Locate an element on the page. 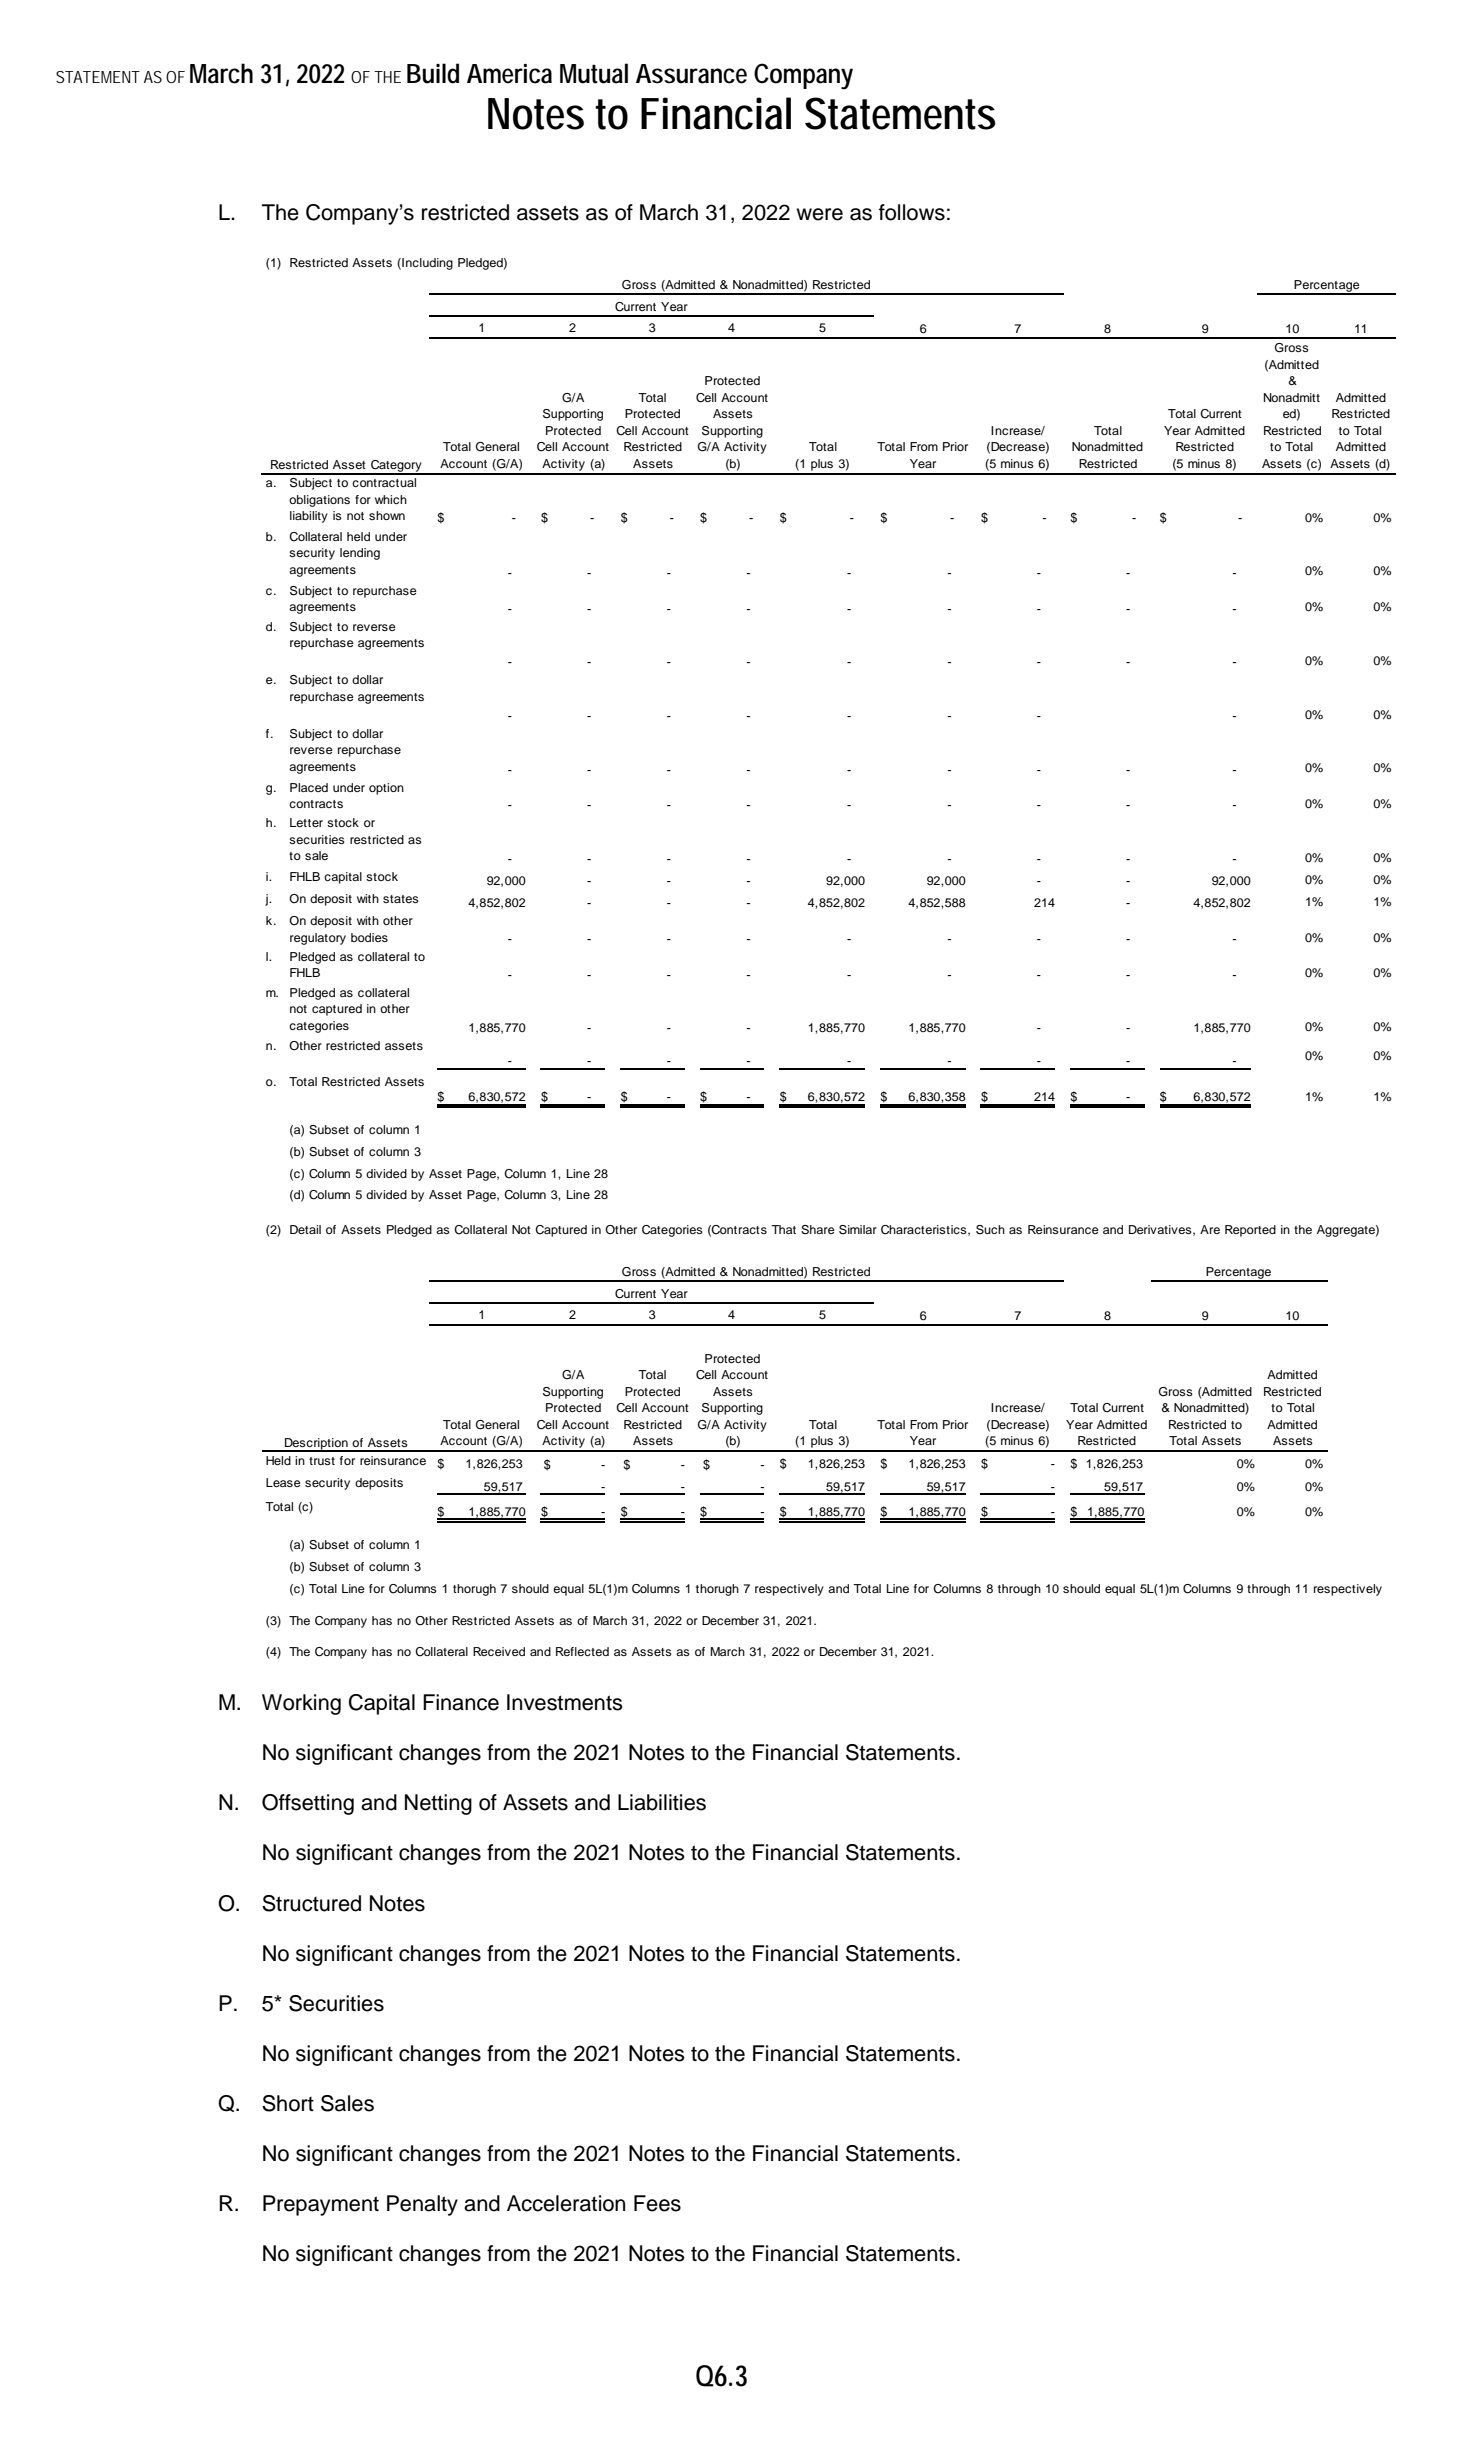  follows is located at coordinates (912, 212).
